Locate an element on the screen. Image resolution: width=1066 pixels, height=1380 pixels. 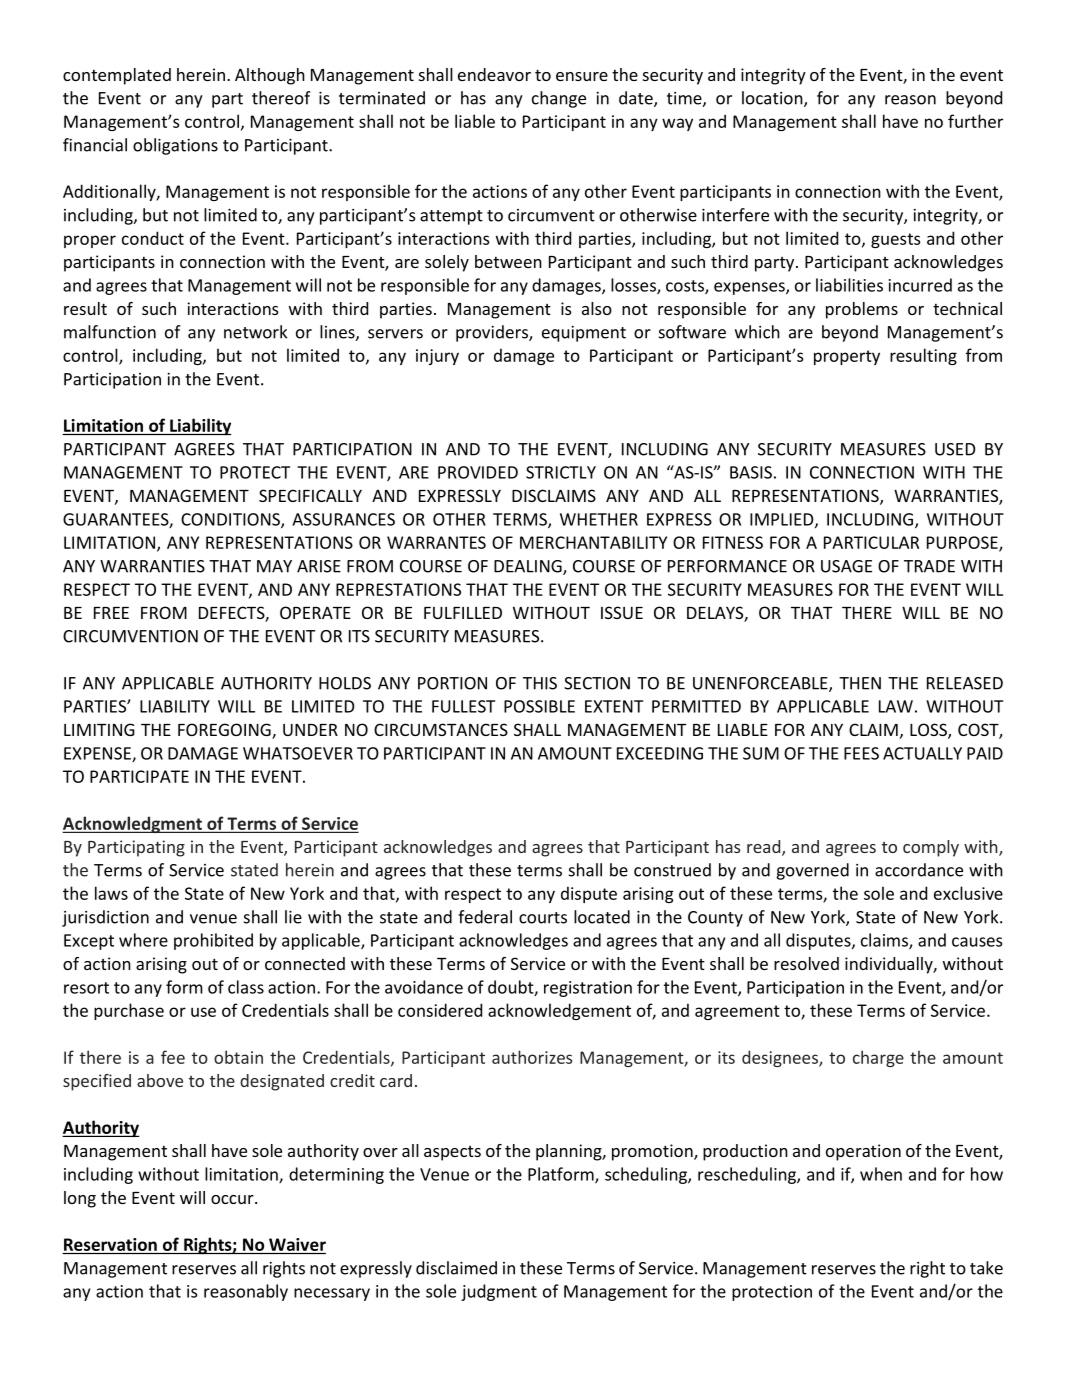
further is located at coordinates (975, 121).
